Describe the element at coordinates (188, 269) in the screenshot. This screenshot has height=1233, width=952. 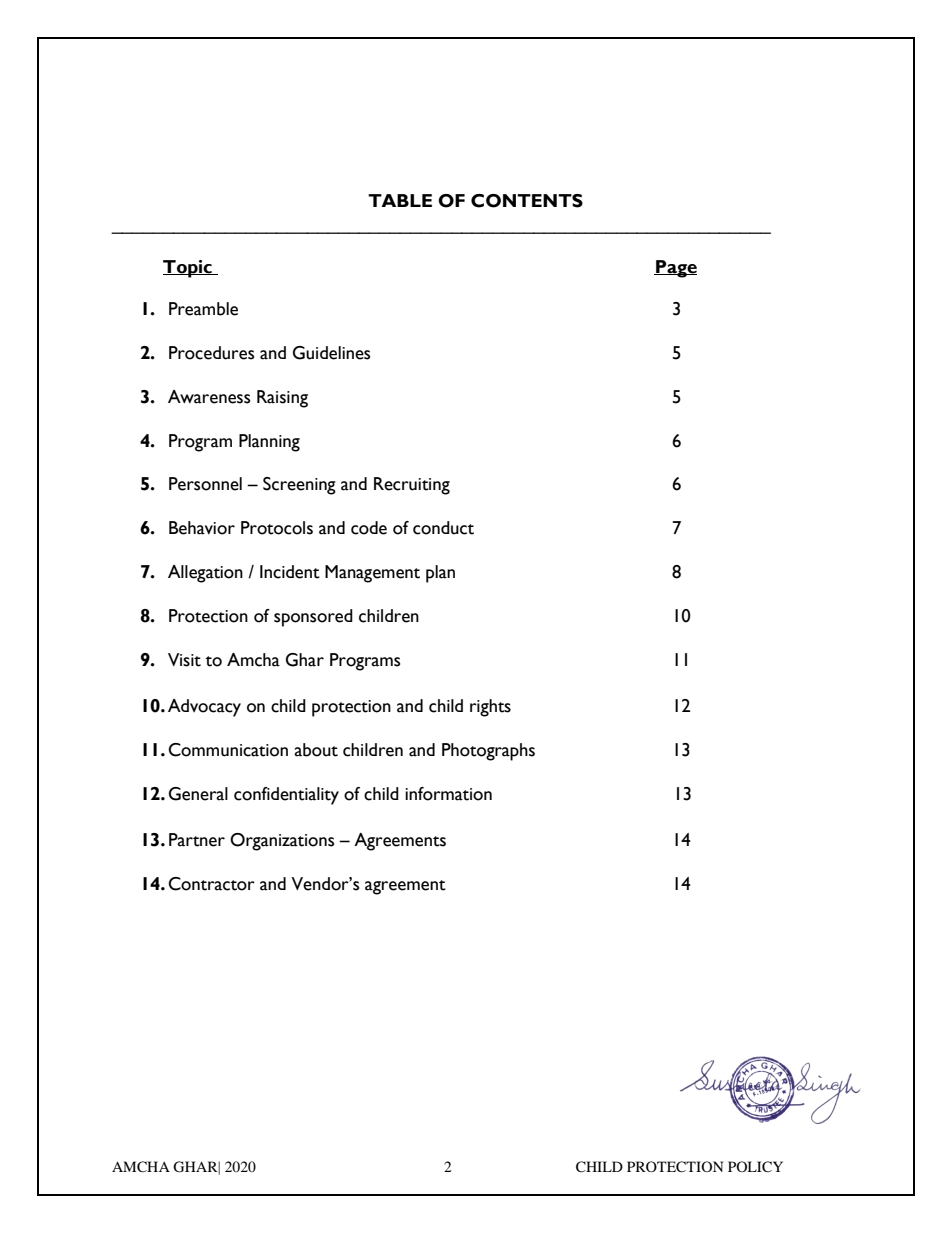
I see `Topic` at that location.
